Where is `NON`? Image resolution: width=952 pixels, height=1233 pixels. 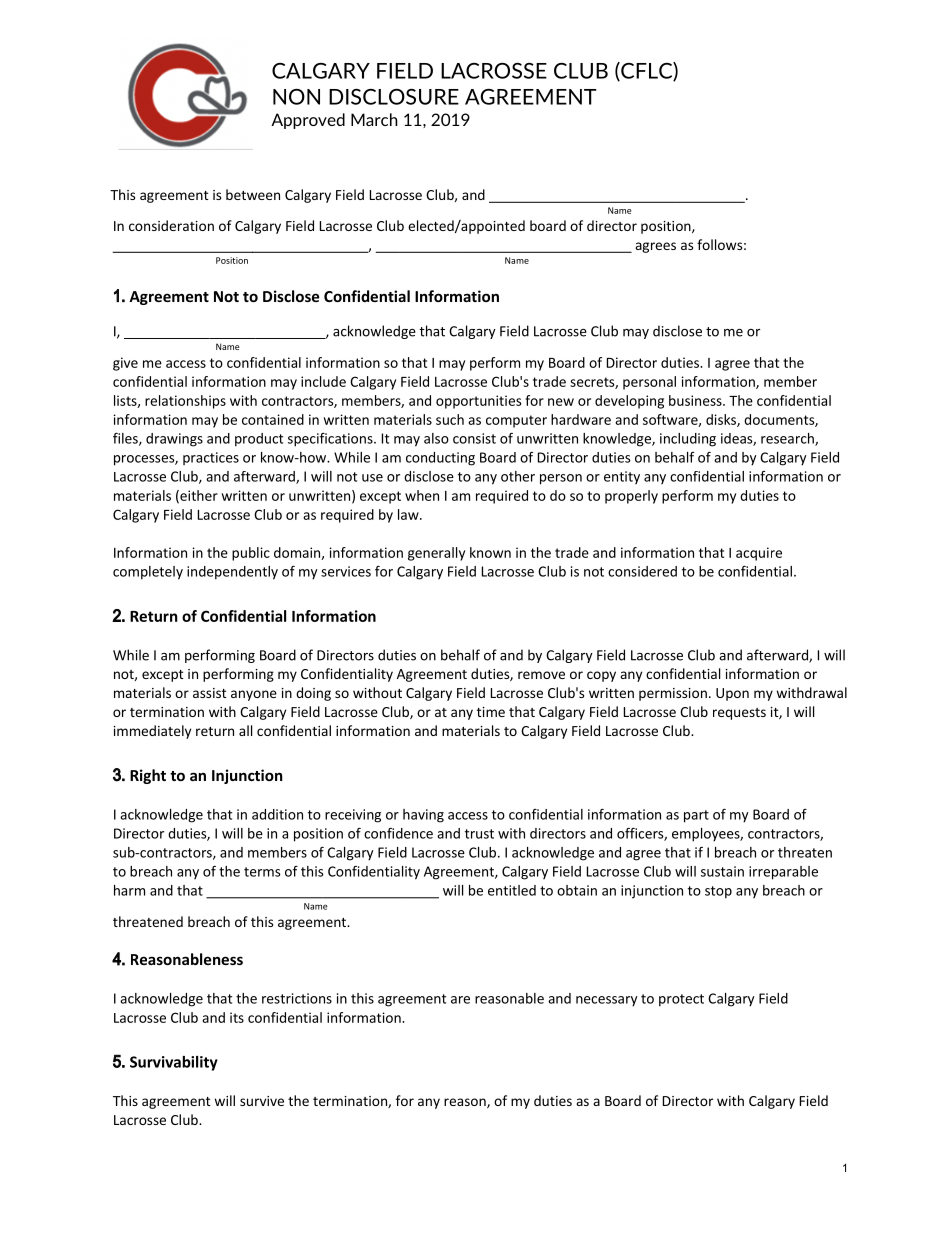
NON is located at coordinates (296, 97).
